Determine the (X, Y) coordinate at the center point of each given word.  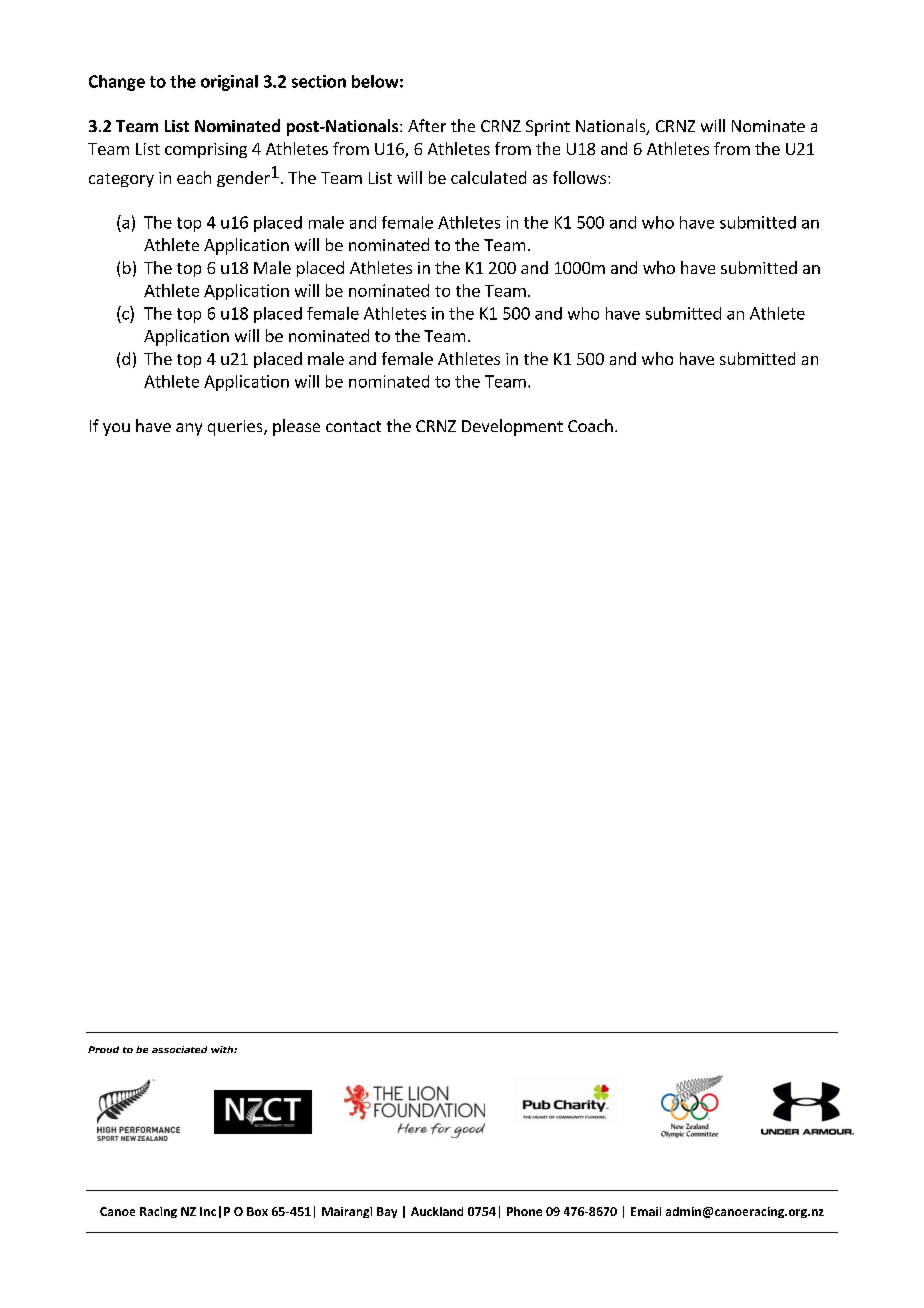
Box (257, 1211)
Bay (387, 1212)
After (427, 125)
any (189, 429)
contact (353, 426)
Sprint (548, 128)
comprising (206, 150)
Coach (590, 425)
